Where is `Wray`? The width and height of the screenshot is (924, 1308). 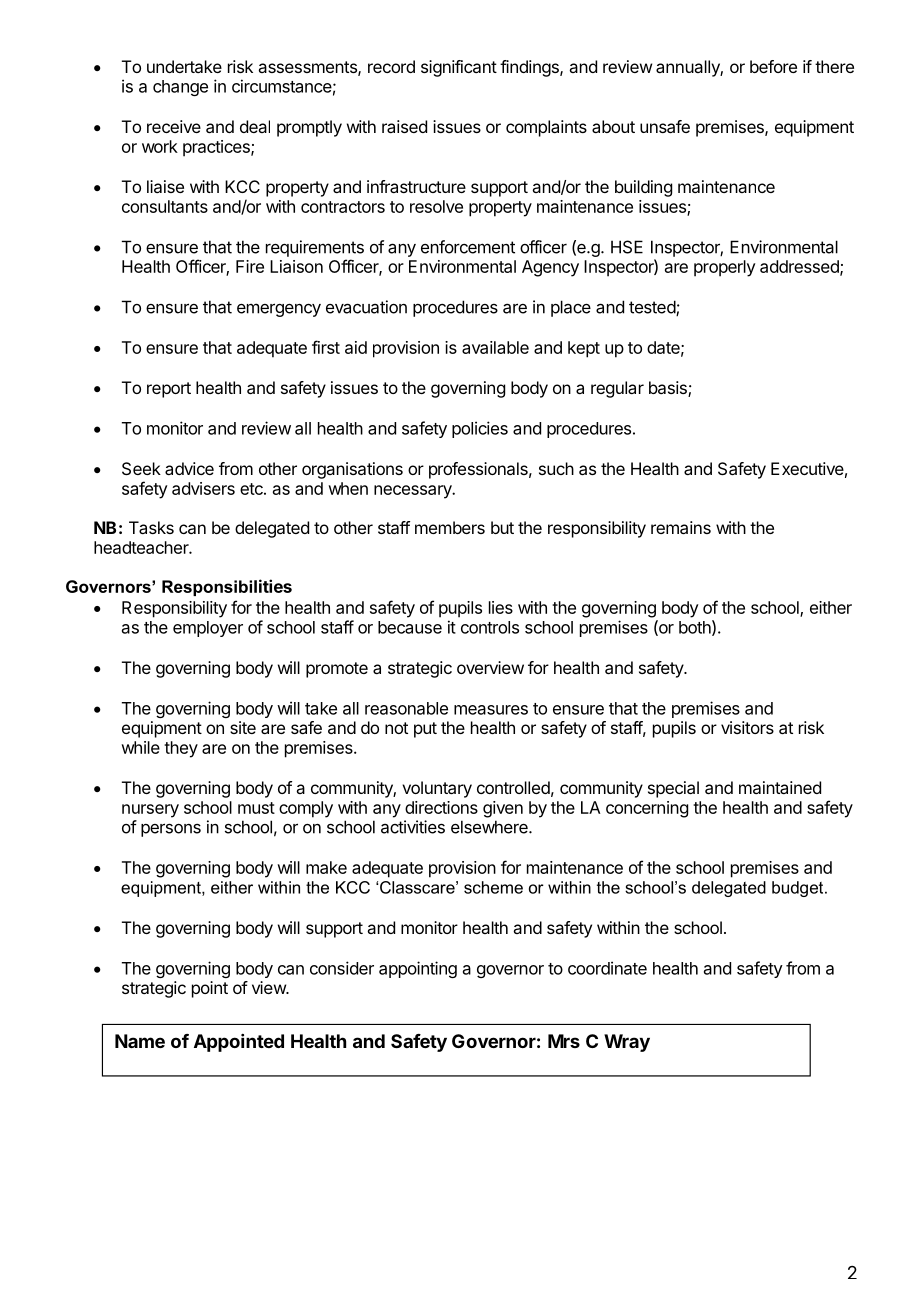
Wray is located at coordinates (627, 1043).
